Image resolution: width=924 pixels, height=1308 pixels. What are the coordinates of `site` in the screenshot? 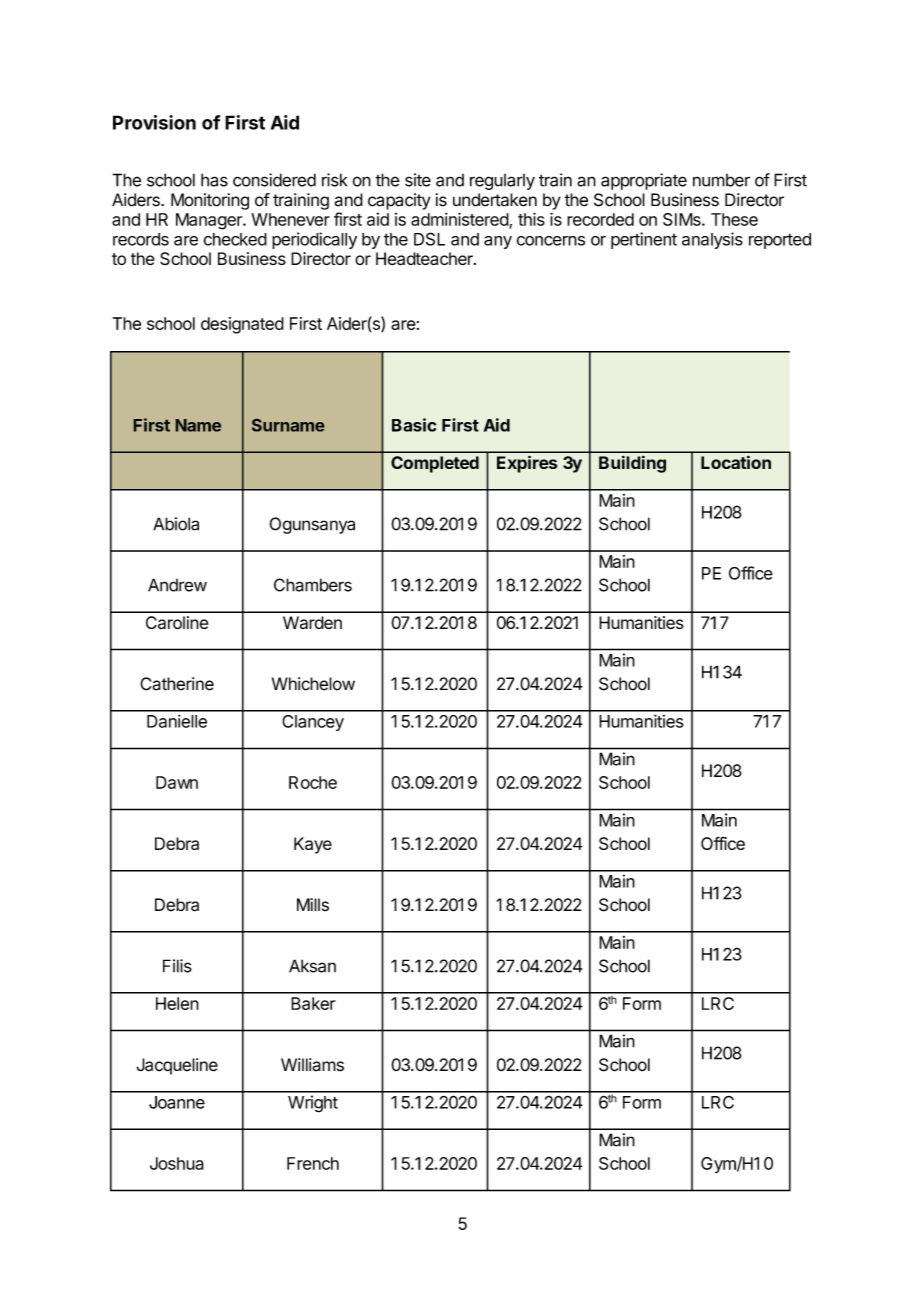 It's located at (418, 180).
